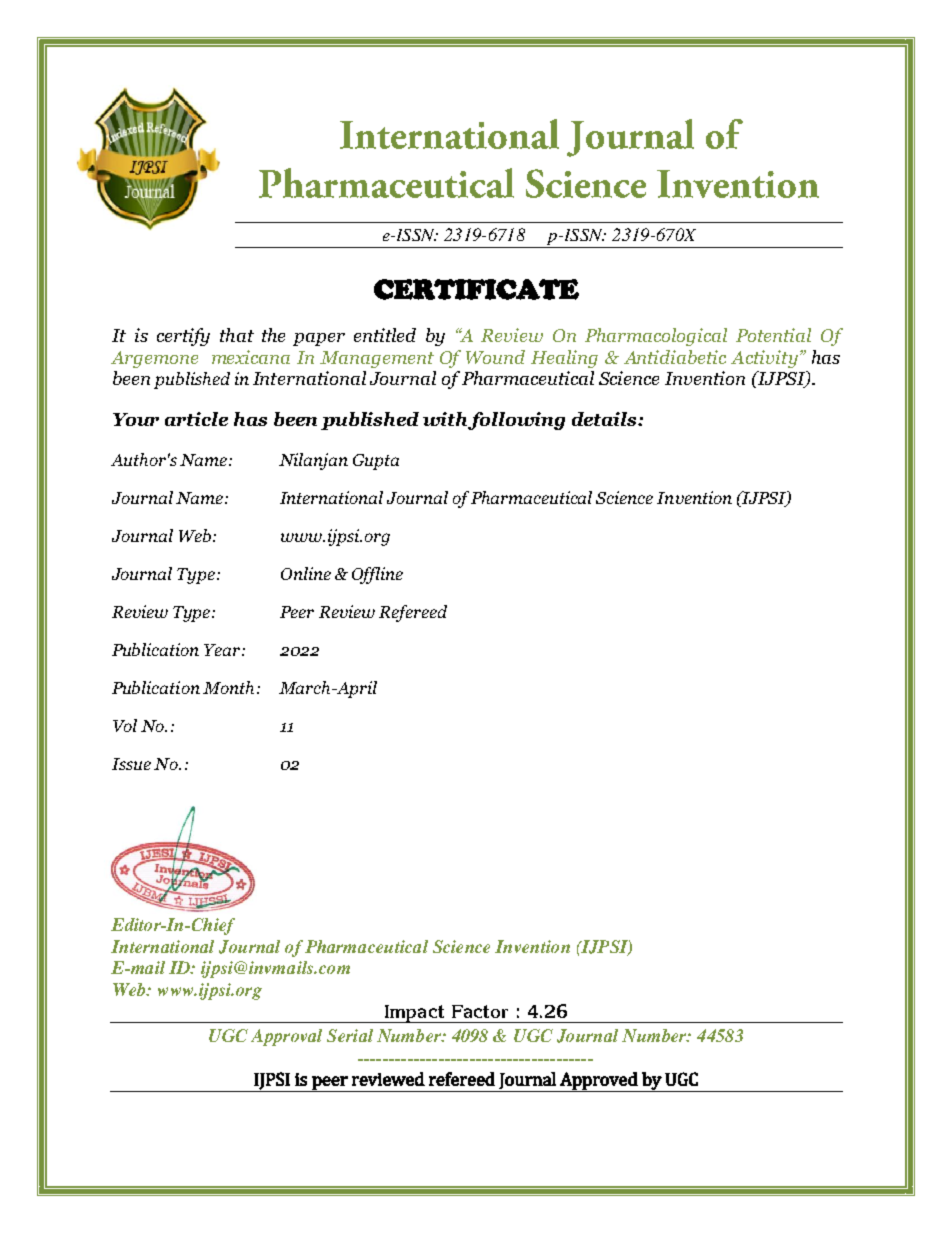 This document has height=1233, width=952. Describe the element at coordinates (656, 337) in the document. I see `Pharmacological` at that location.
